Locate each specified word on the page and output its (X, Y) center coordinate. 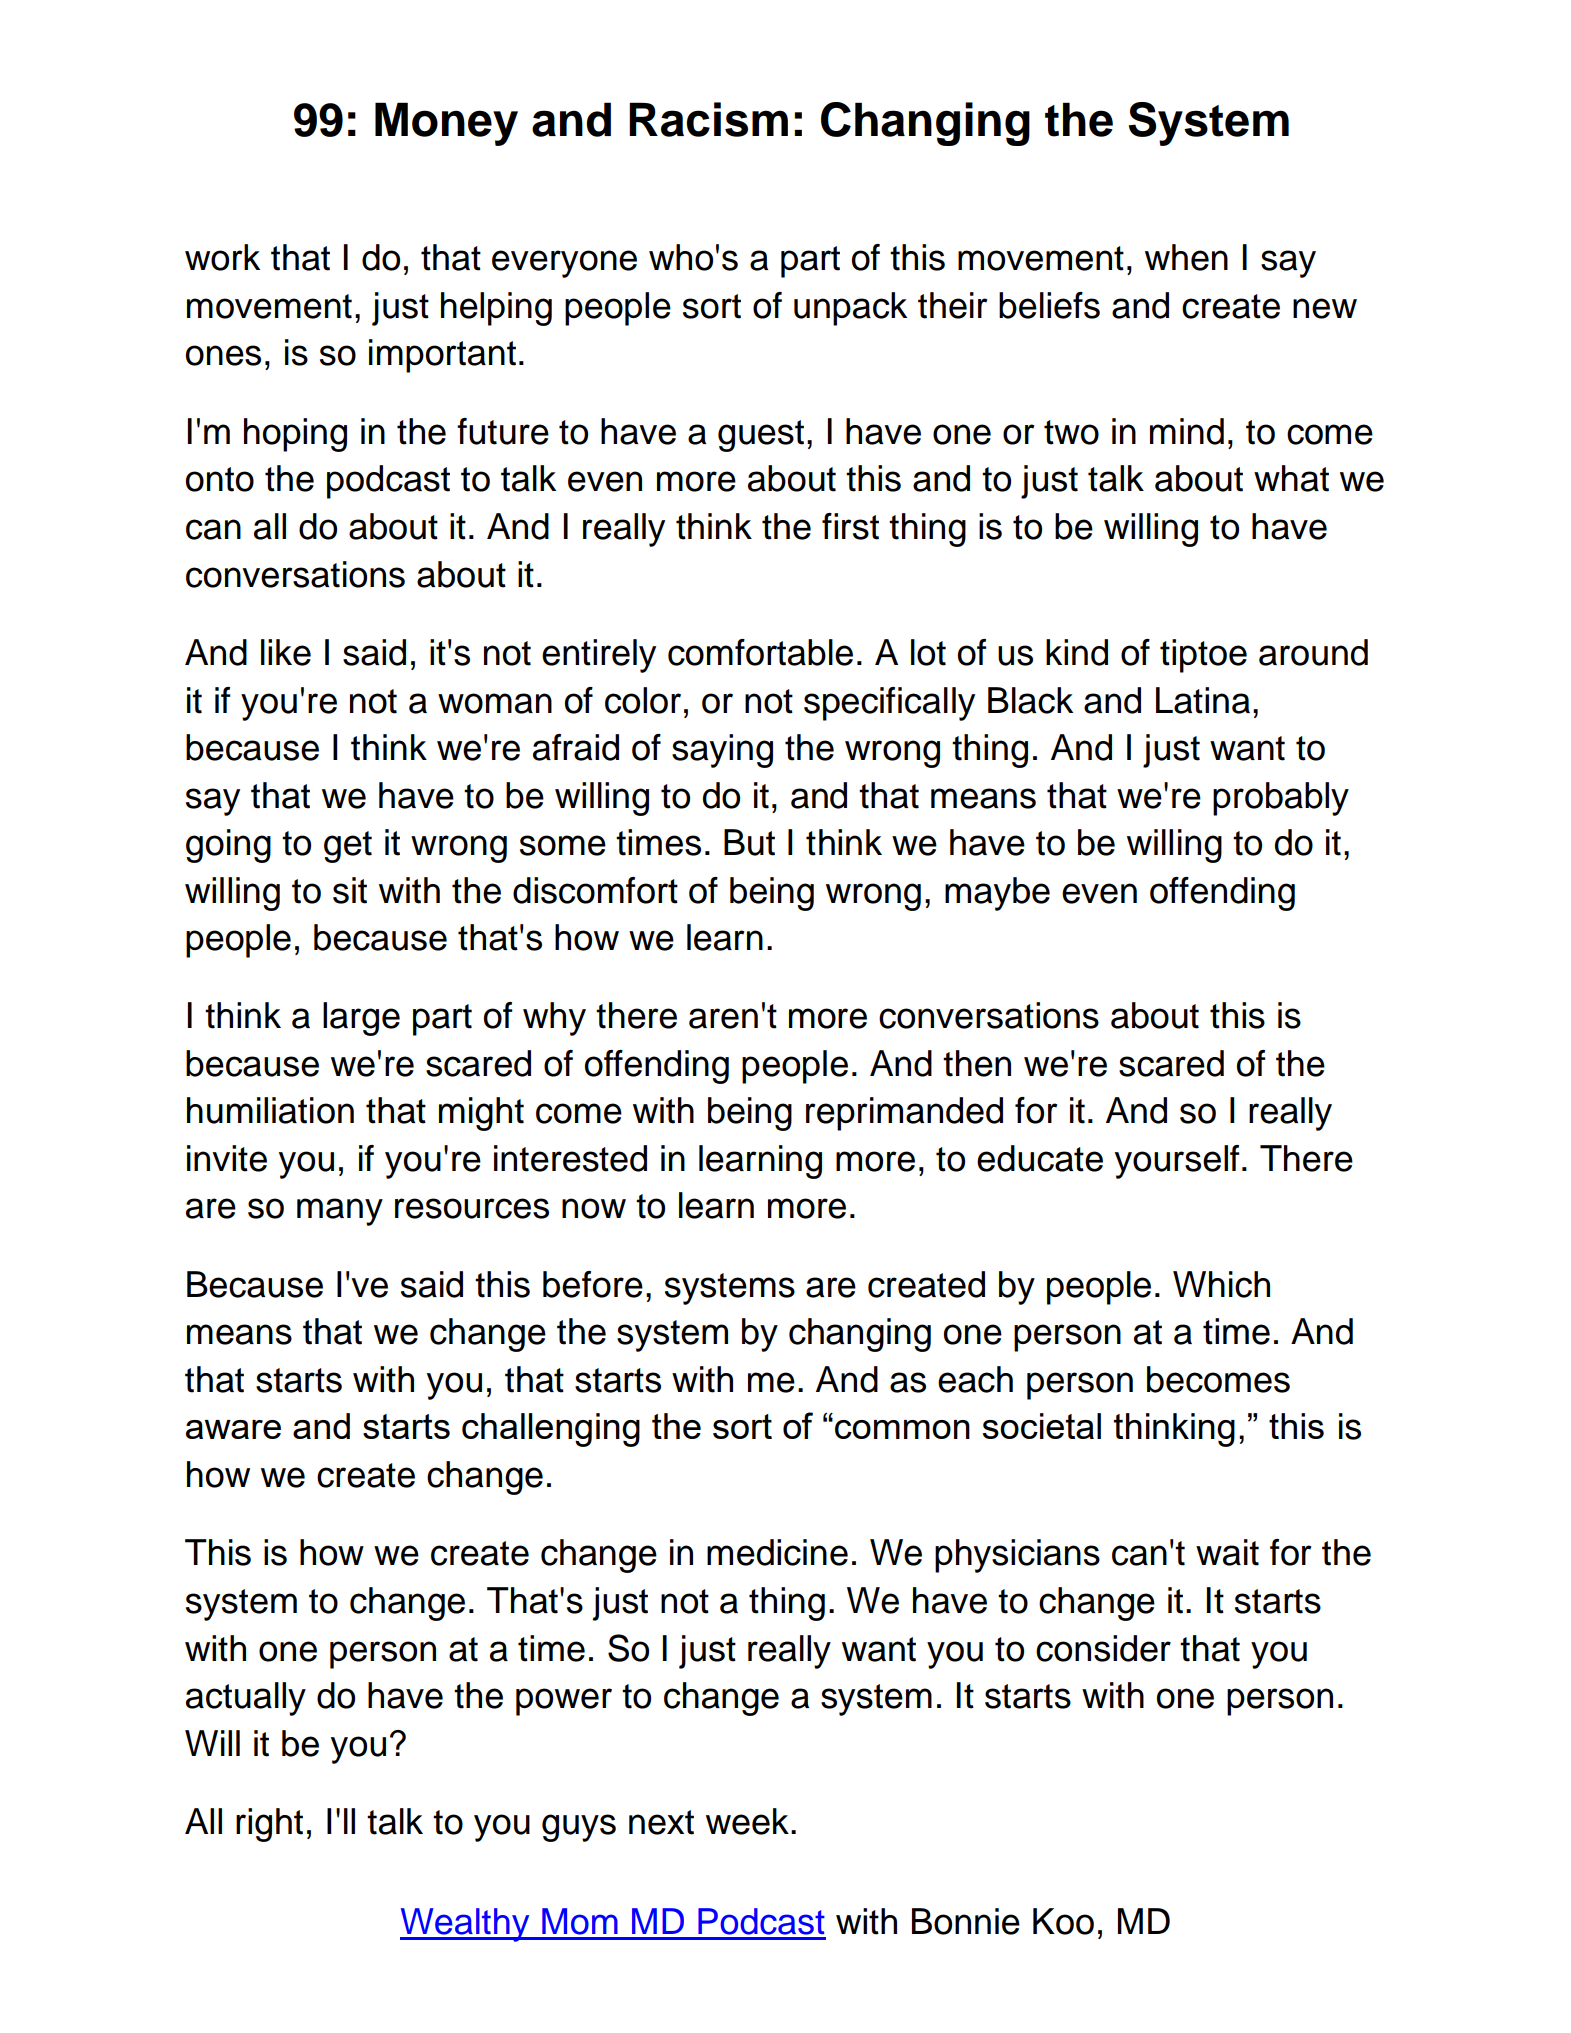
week (747, 1821)
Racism (708, 119)
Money (446, 124)
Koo (1063, 1921)
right (269, 1825)
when (1186, 257)
